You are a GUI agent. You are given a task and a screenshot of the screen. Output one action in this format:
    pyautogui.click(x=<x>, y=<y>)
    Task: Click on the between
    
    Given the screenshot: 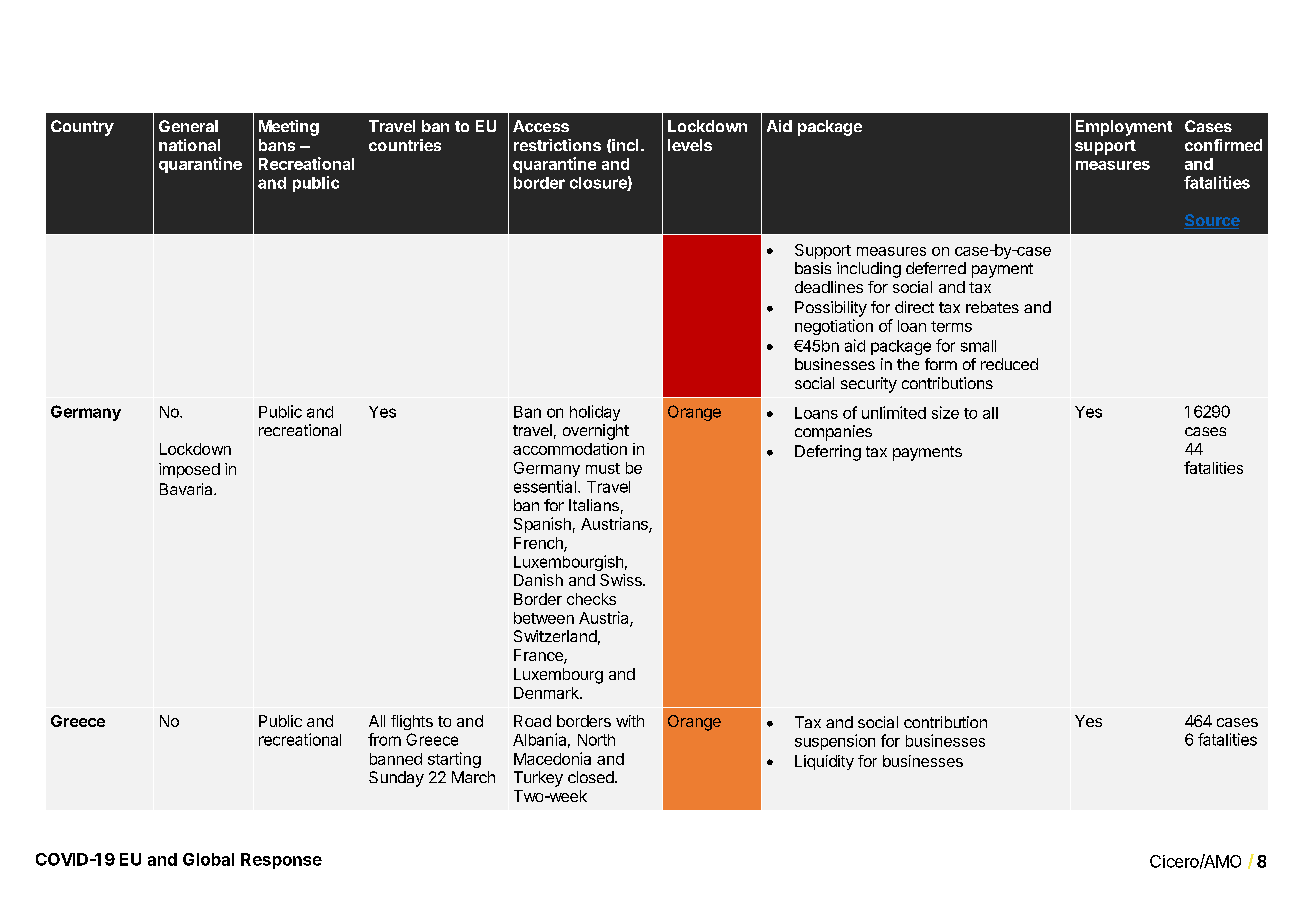 What is the action you would take?
    pyautogui.click(x=544, y=618)
